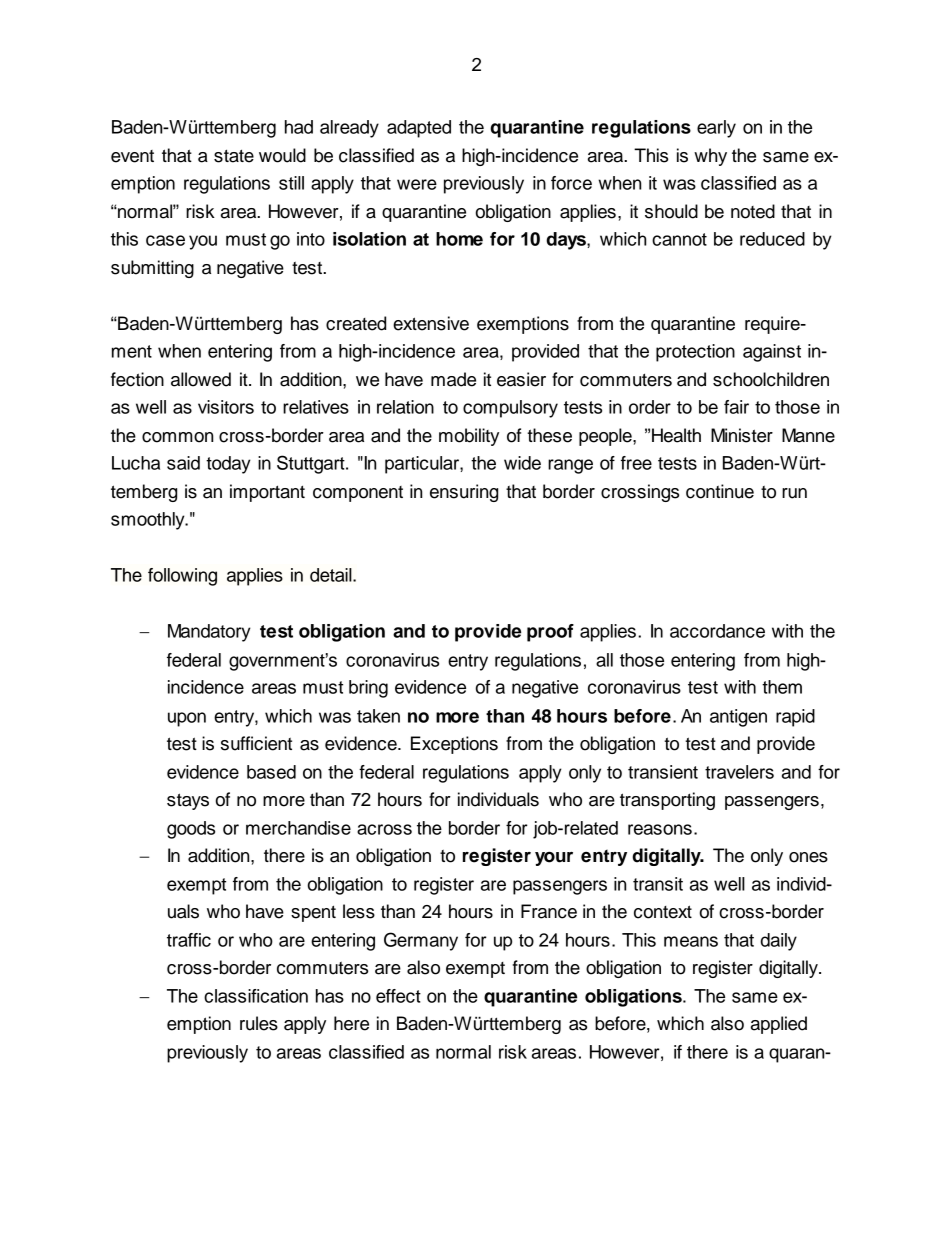  I want to click on state, so click(234, 156).
